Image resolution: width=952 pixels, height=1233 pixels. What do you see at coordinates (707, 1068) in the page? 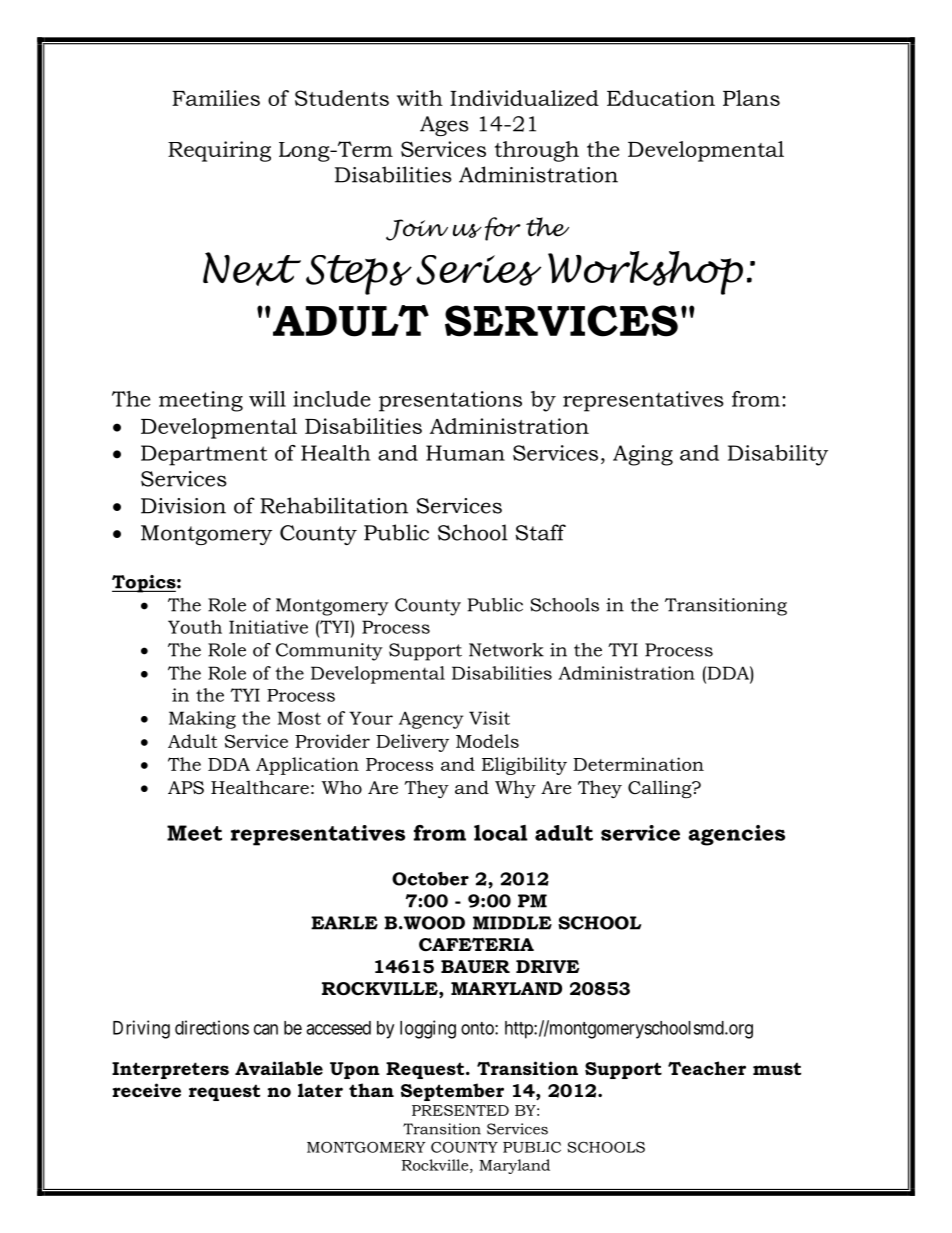
I see `Teacher` at bounding box center [707, 1068].
